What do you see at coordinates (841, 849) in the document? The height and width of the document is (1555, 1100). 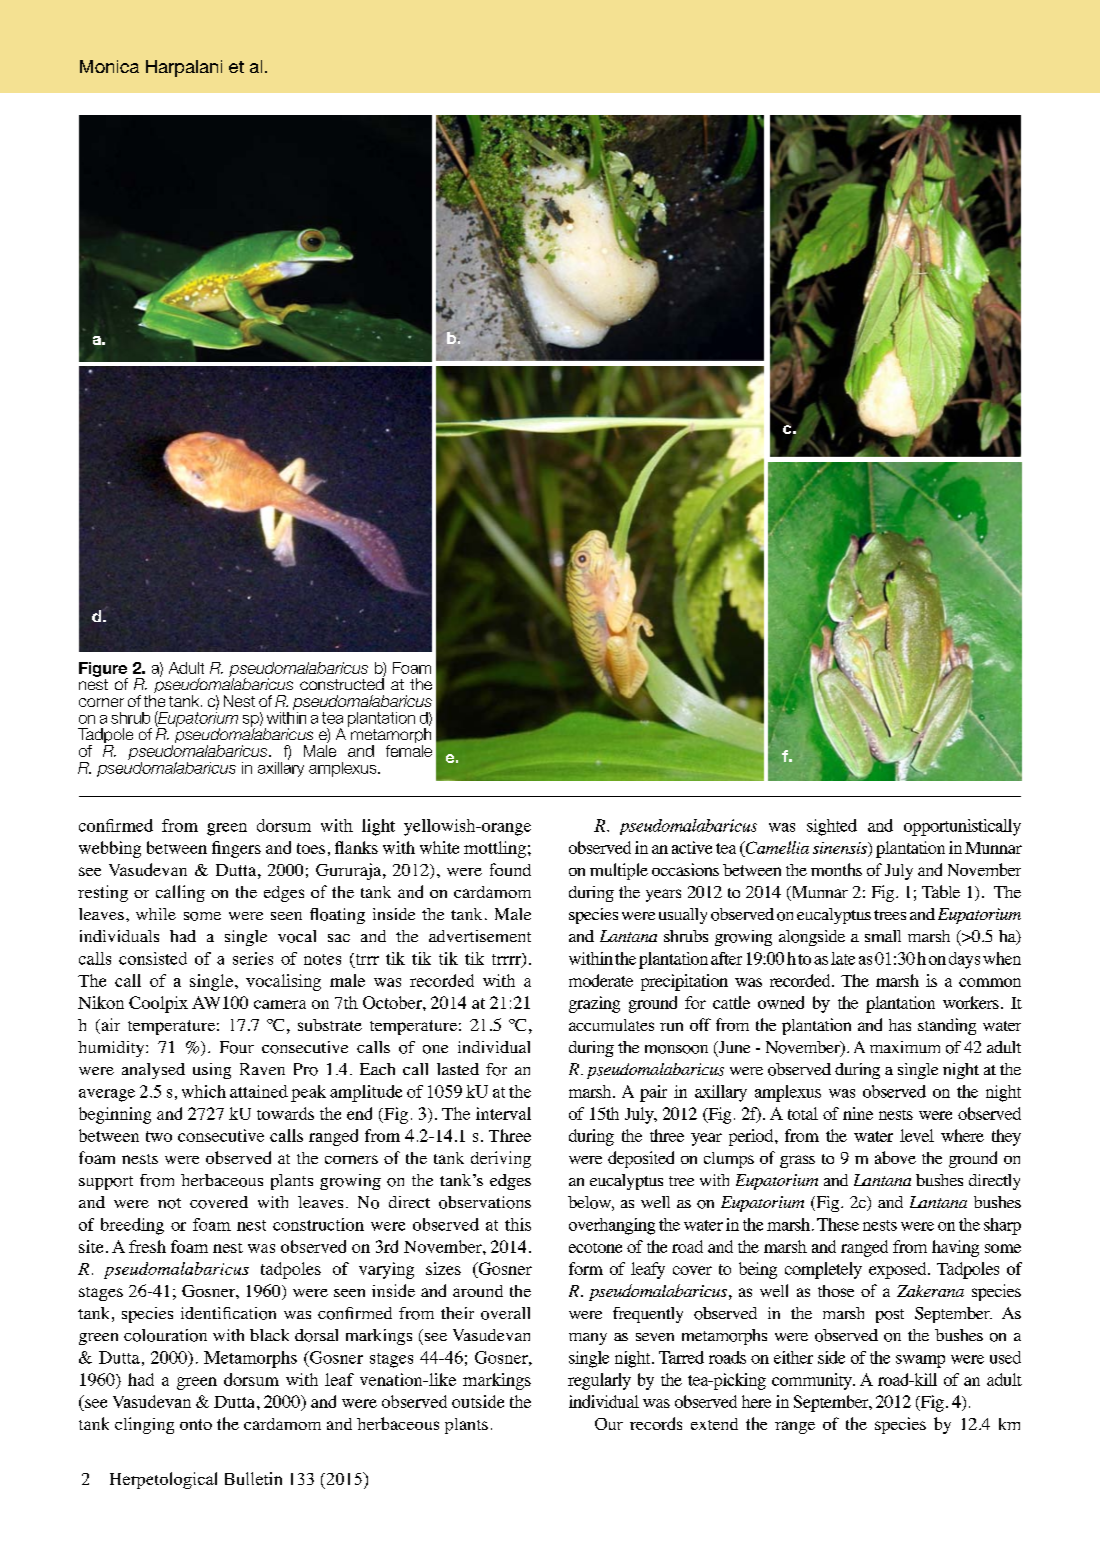 I see `sinensis` at bounding box center [841, 849].
